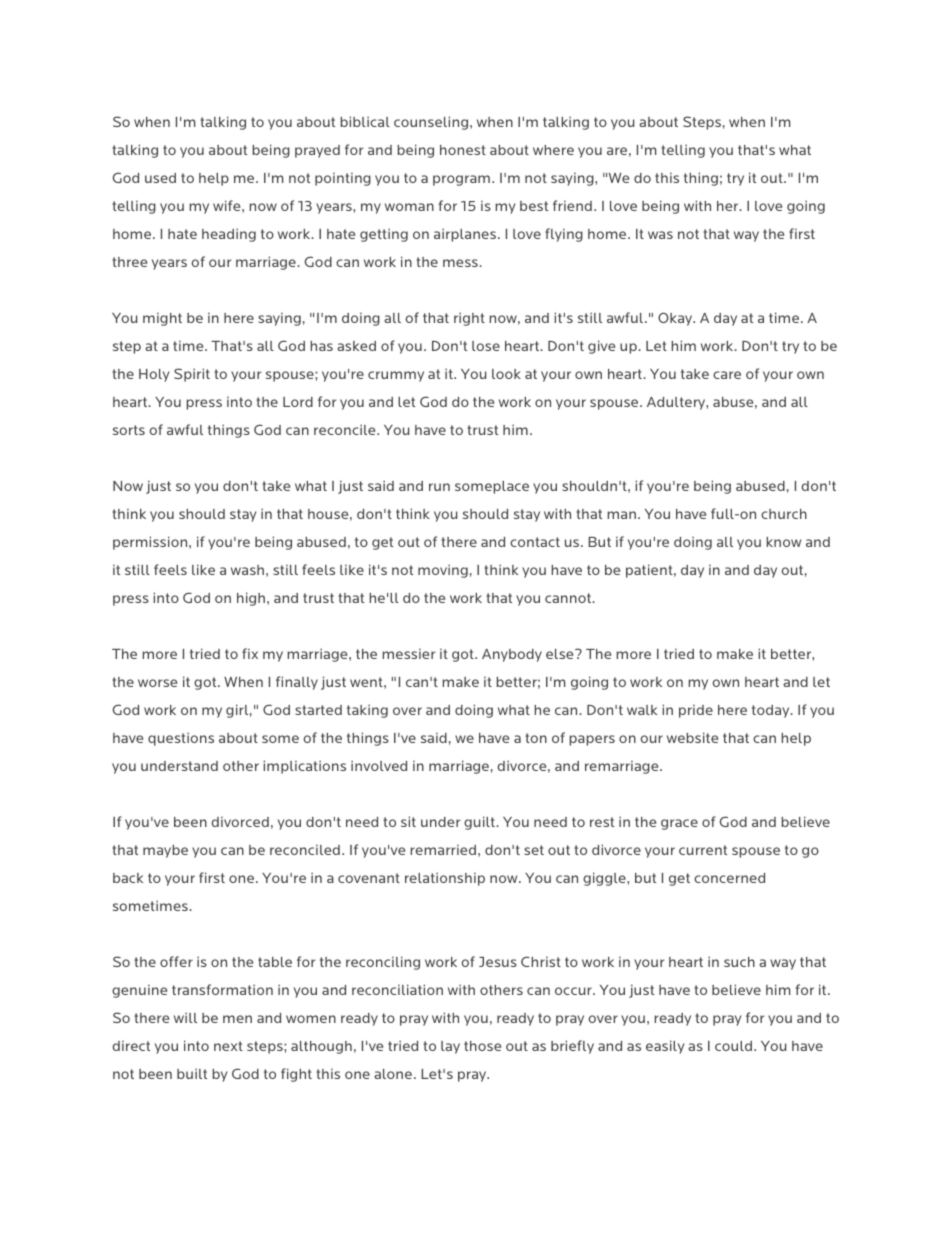 This screenshot has height=1233, width=952. I want to click on website, so click(692, 737).
